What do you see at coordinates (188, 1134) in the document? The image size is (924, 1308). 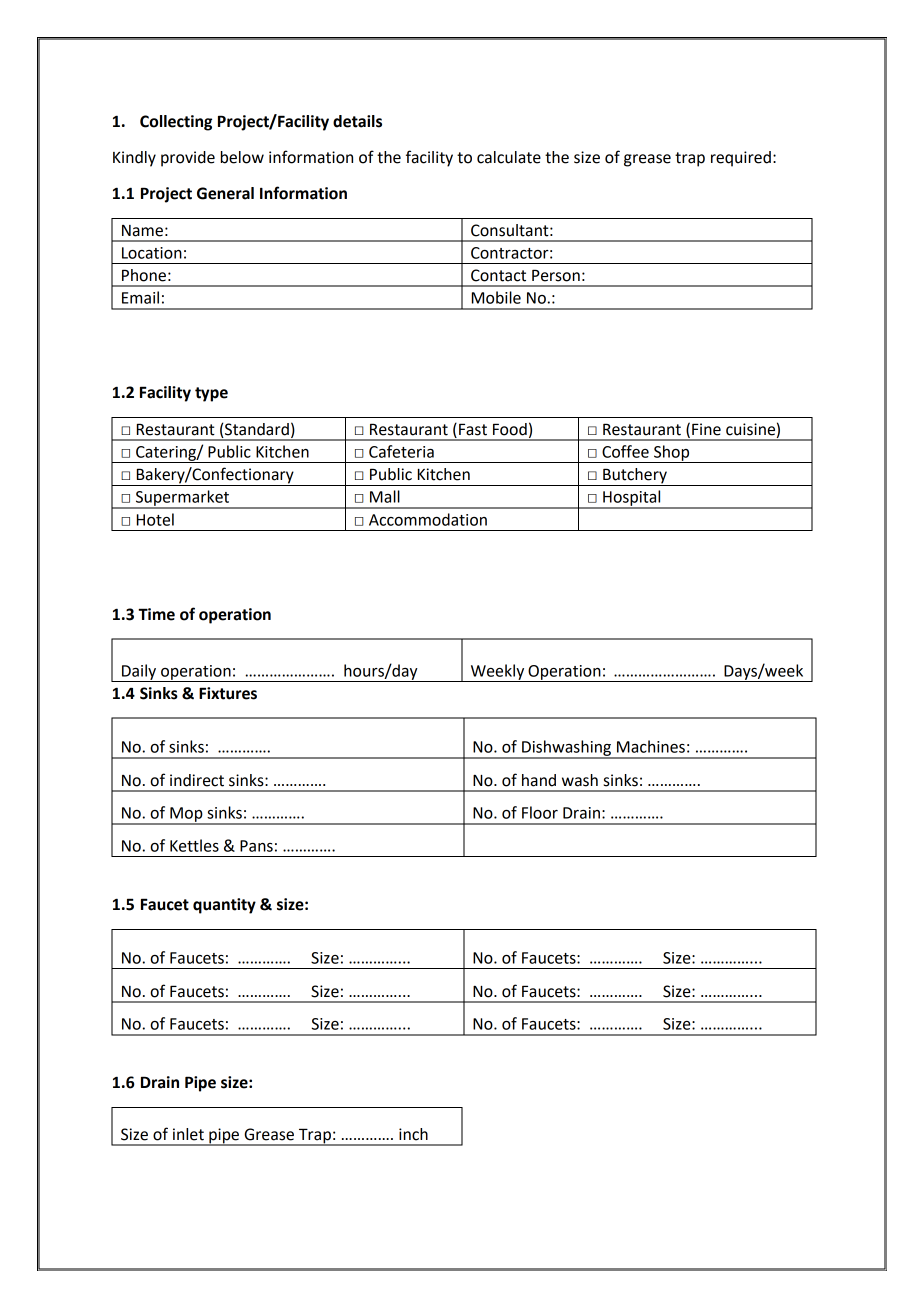 I see `inlet` at bounding box center [188, 1134].
